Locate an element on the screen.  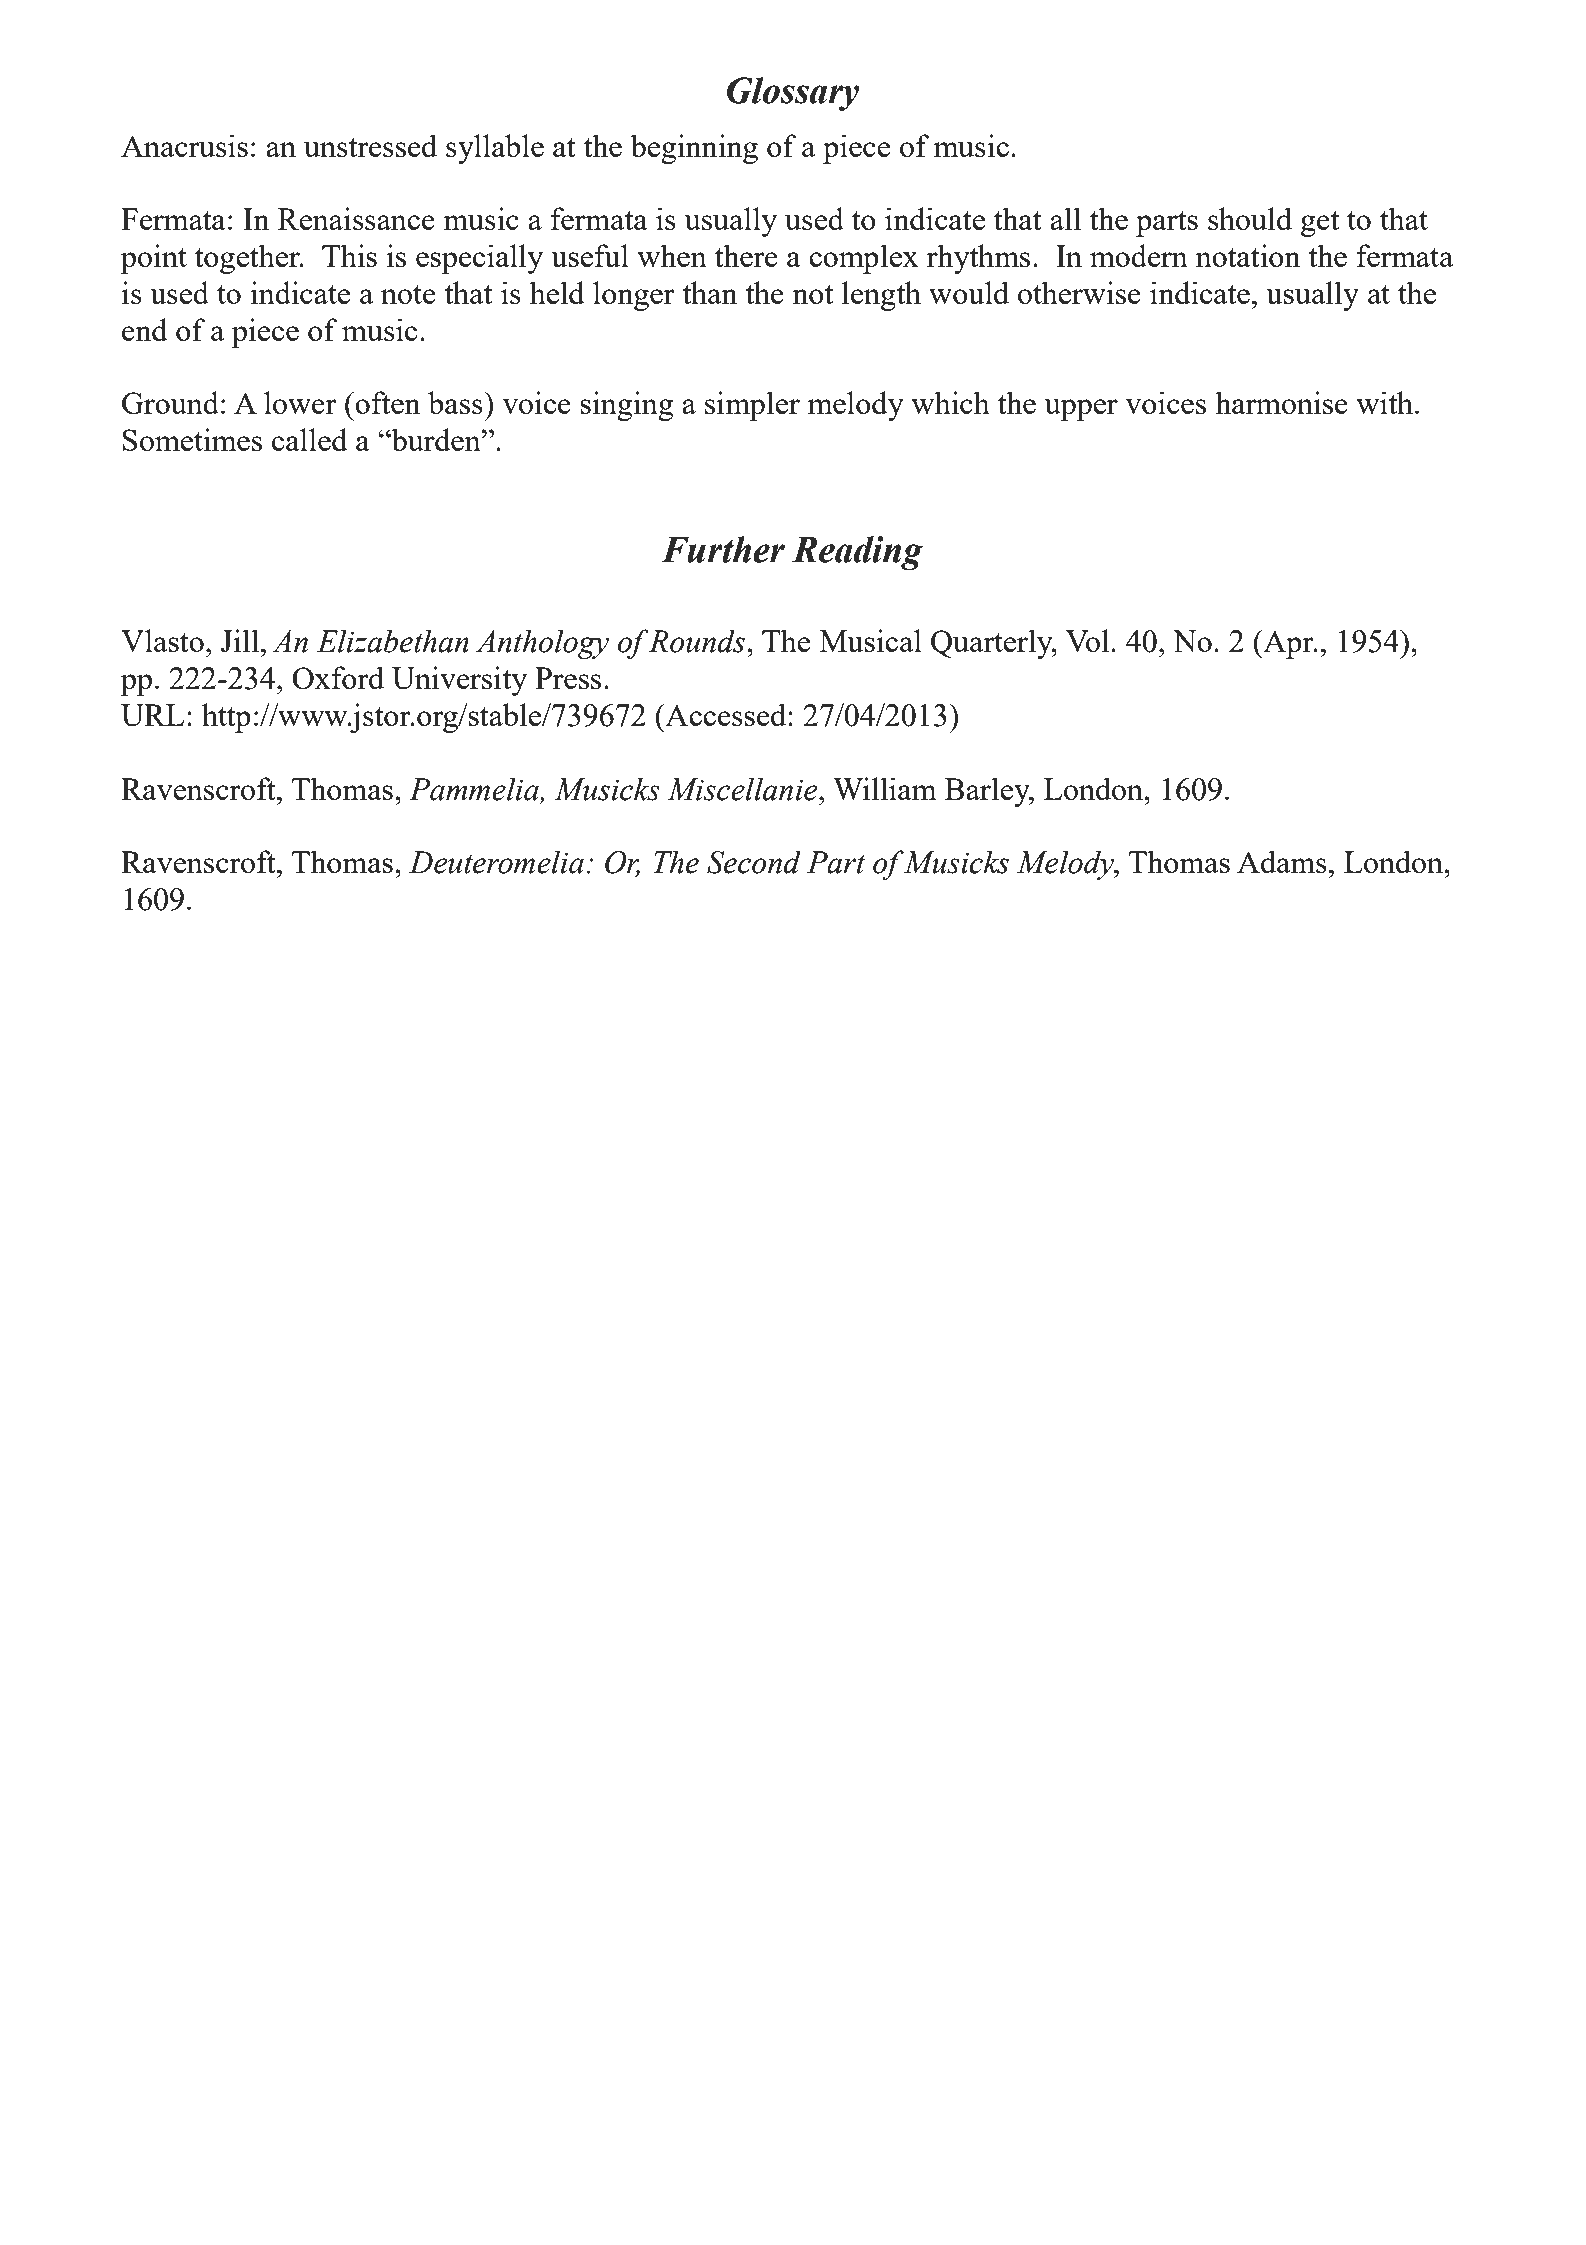
simpler is located at coordinates (752, 406).
